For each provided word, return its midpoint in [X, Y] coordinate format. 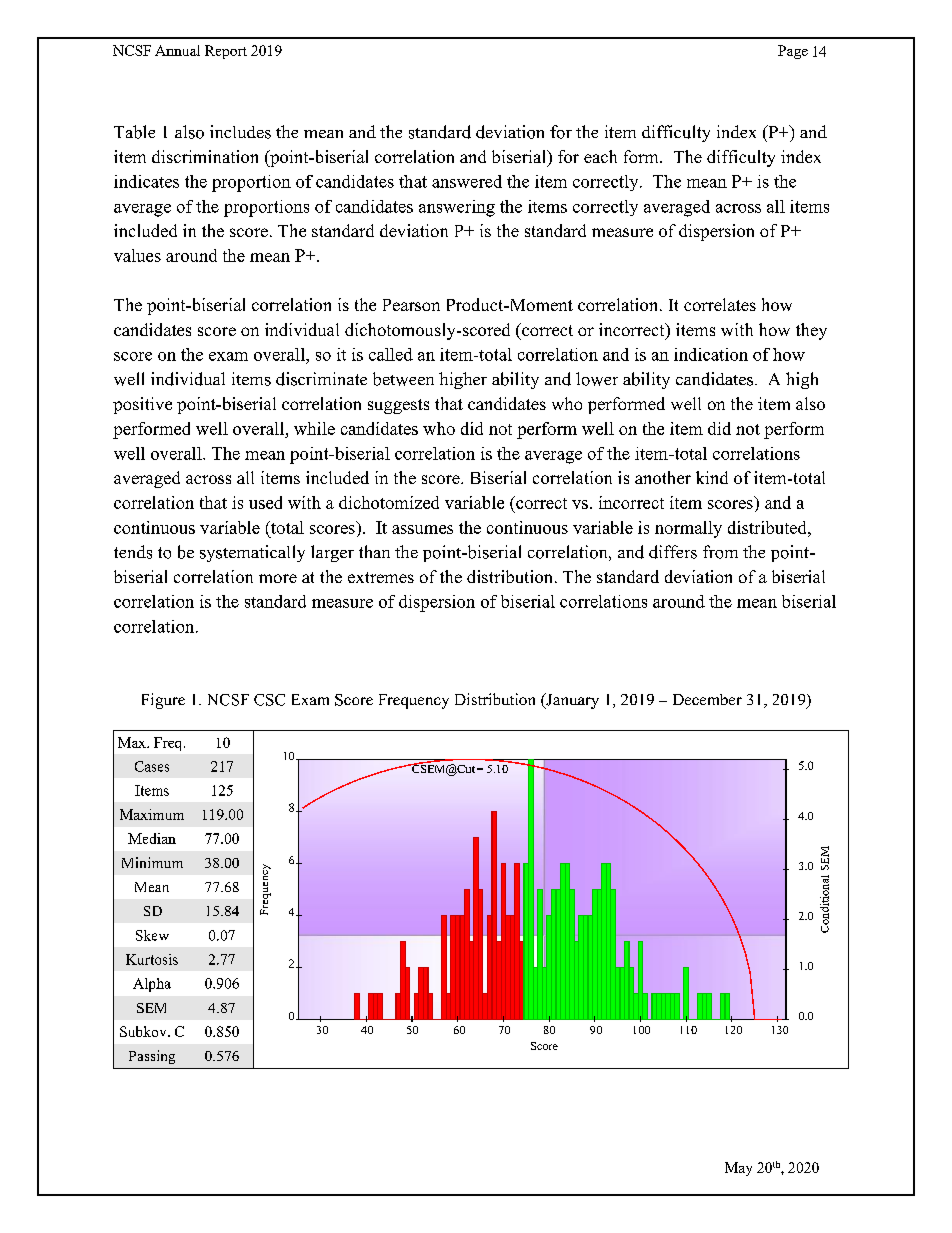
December [707, 699]
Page [793, 52]
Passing [152, 1057]
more [278, 578]
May [738, 1169]
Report [226, 52]
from [720, 552]
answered [467, 181]
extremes [381, 577]
